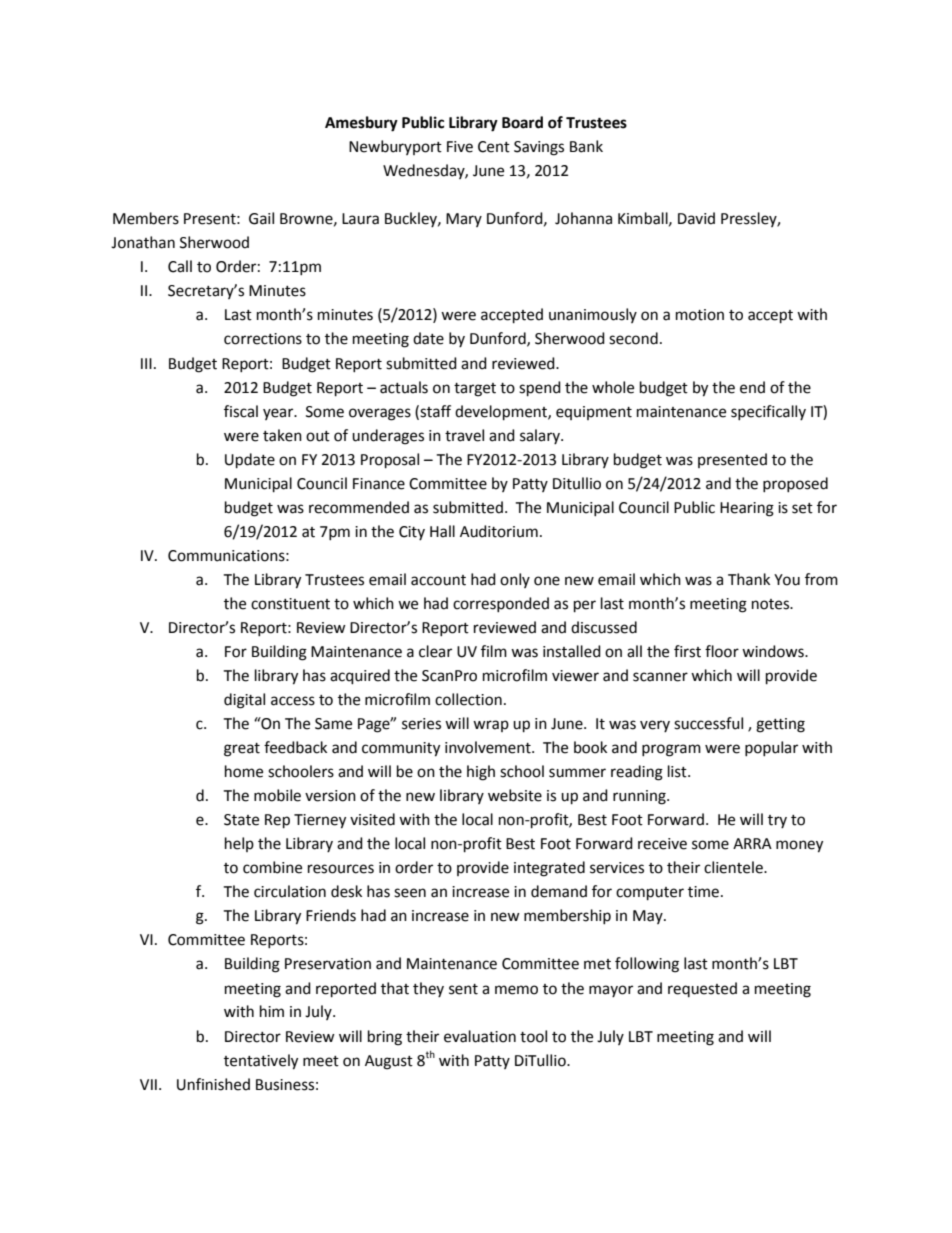 This screenshot has width=952, height=1233. Describe the element at coordinates (696, 218) in the screenshot. I see `David` at that location.
